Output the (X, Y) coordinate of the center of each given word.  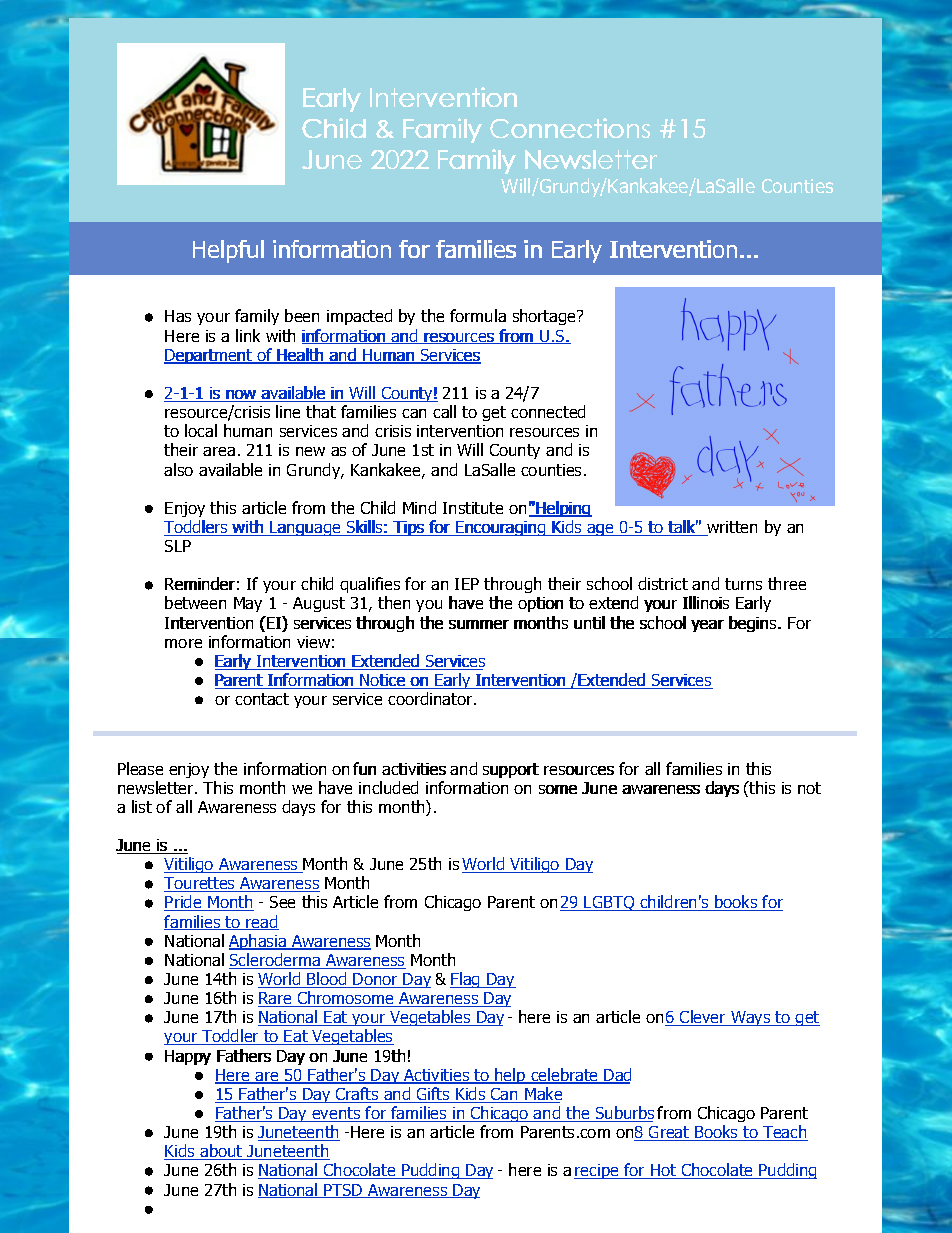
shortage (545, 317)
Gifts (433, 1095)
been (302, 315)
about (221, 1152)
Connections (570, 128)
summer (479, 624)
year (707, 626)
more (183, 643)
